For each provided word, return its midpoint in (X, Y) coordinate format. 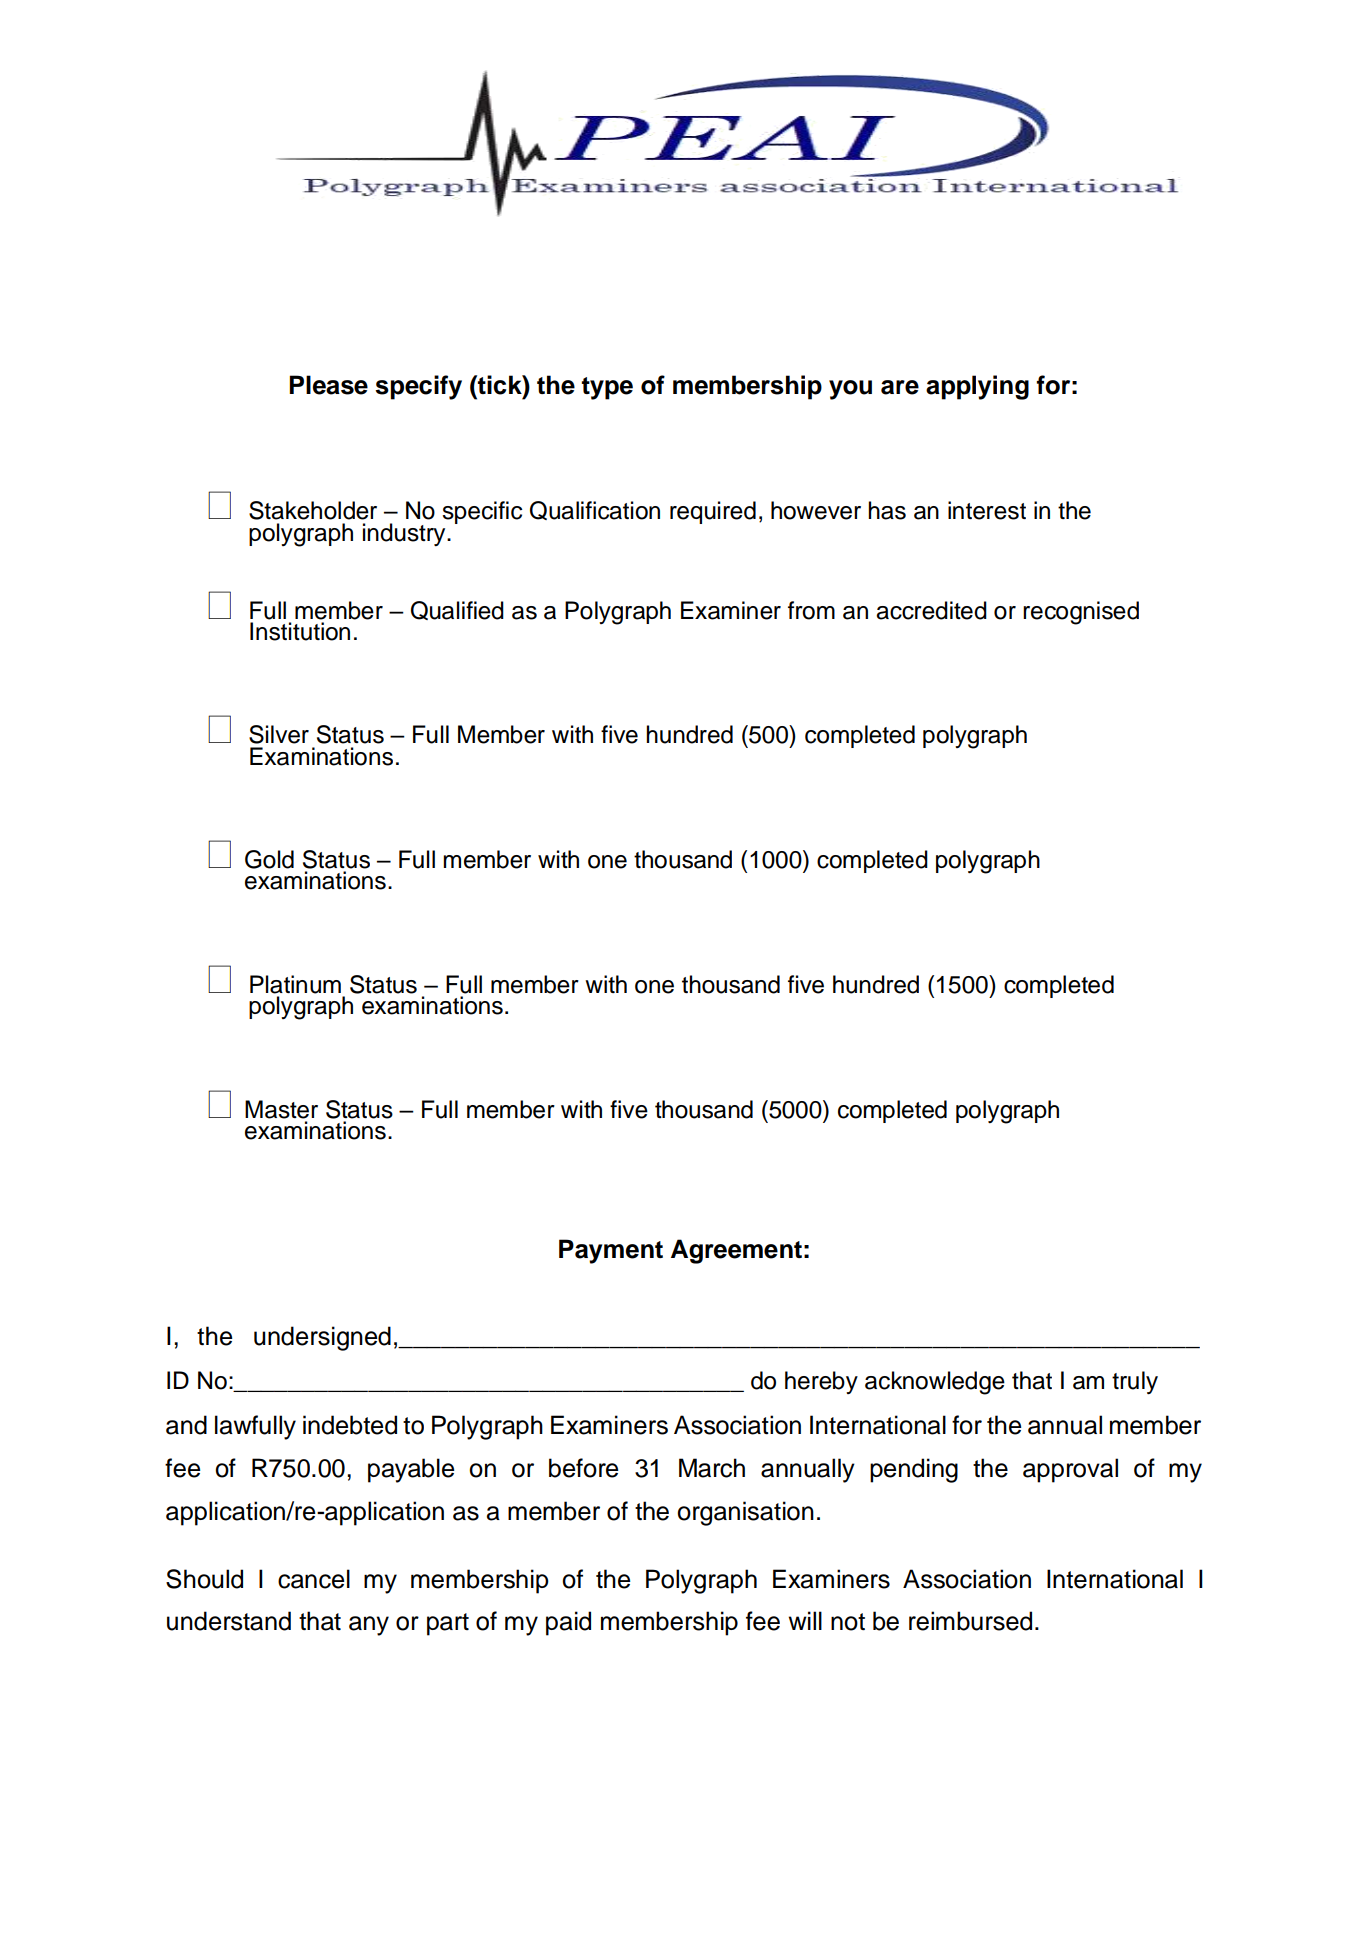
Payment (611, 1251)
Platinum (295, 984)
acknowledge (935, 1383)
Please (328, 385)
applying (977, 387)
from (811, 610)
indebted (350, 1425)
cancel (314, 1579)
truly (1135, 1382)
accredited (931, 610)
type (607, 388)
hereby (821, 1382)
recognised (1081, 613)
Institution (300, 631)
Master (281, 1109)
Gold (269, 859)
